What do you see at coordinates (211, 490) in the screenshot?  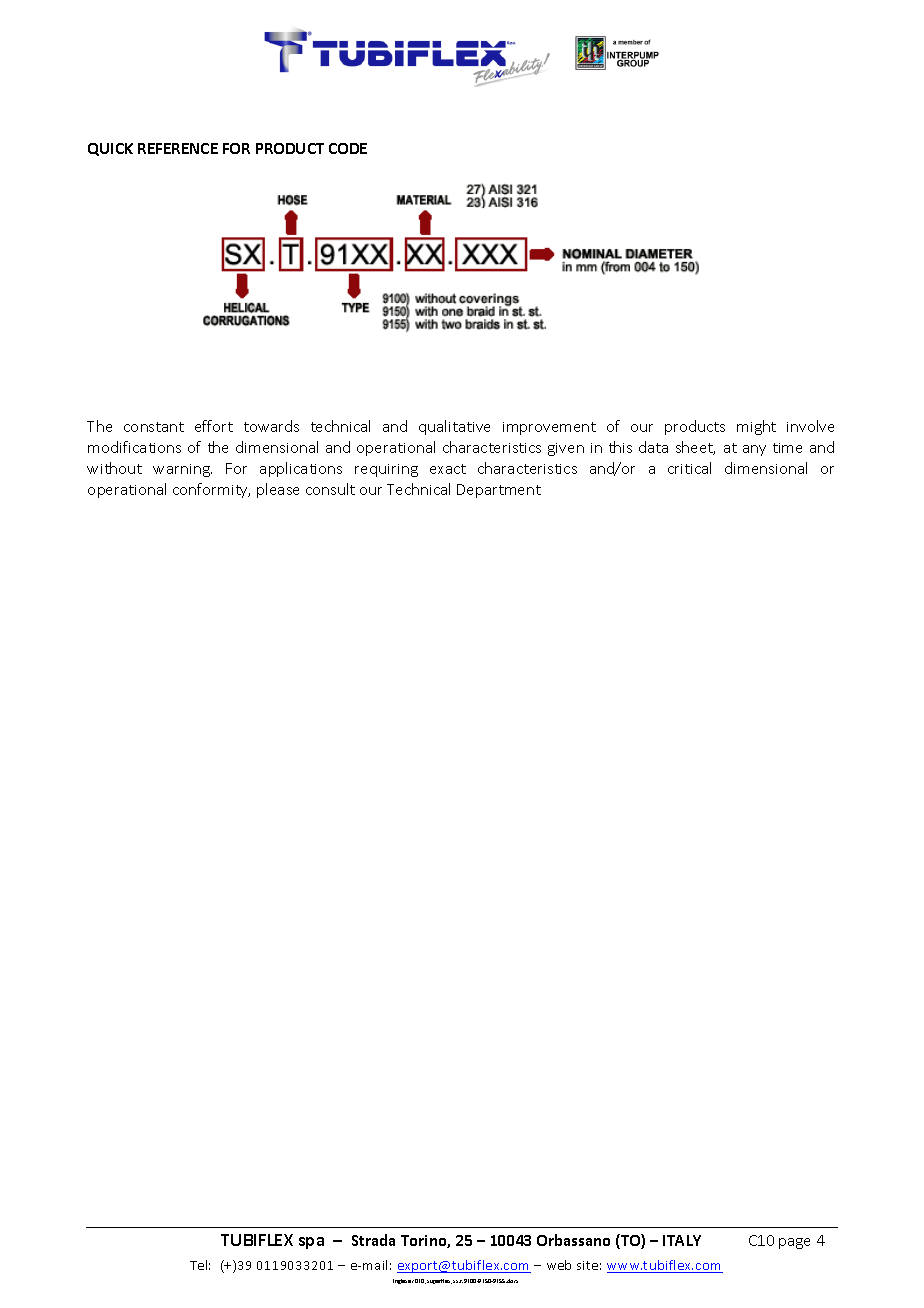 I see `conformity` at bounding box center [211, 490].
